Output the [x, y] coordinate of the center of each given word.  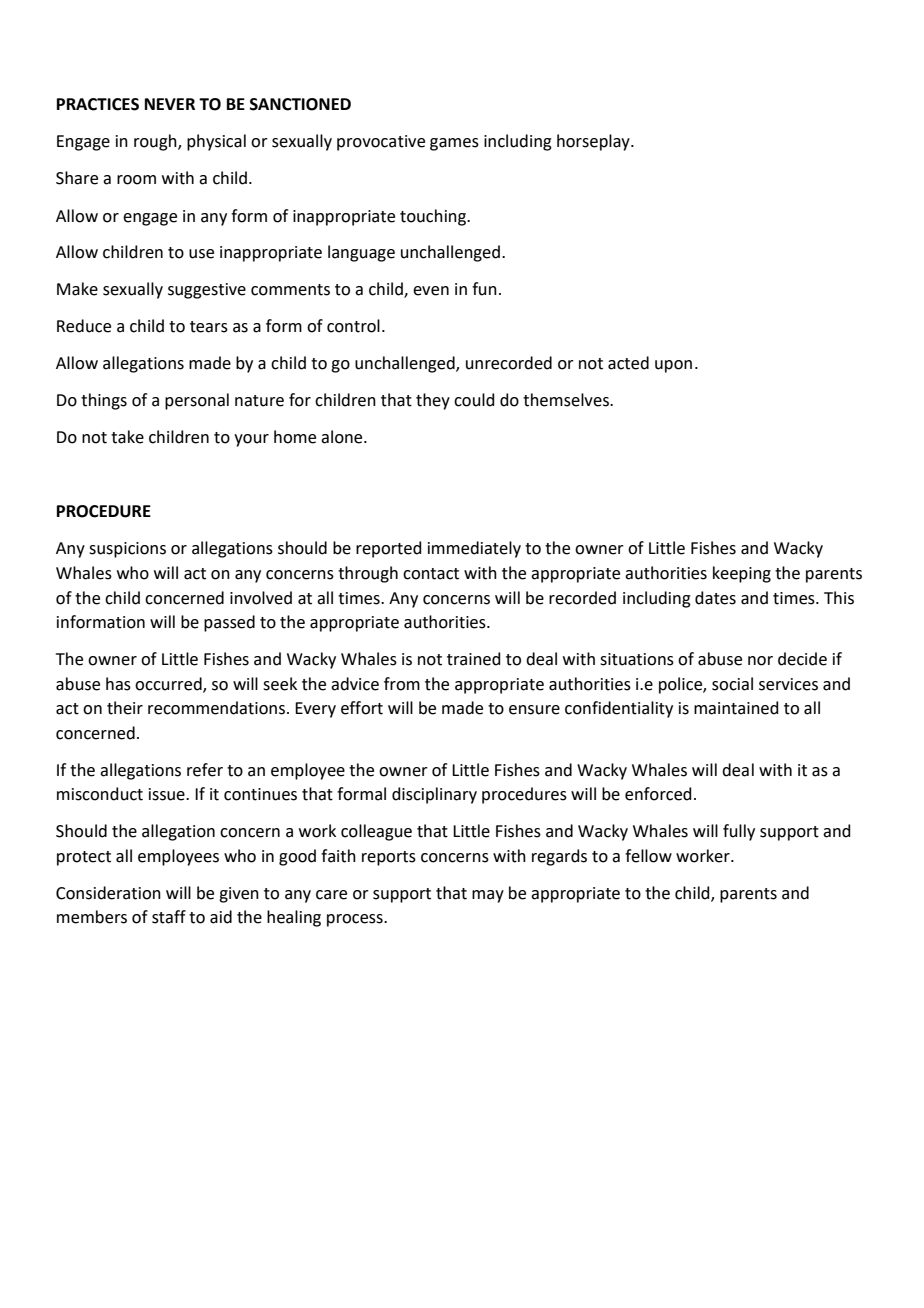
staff [169, 917]
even [431, 291]
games [454, 144]
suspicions [127, 550]
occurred [169, 684]
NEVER [170, 104]
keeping [742, 574]
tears [209, 327]
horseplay [594, 142]
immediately [474, 549]
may [488, 896]
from [402, 684]
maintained [736, 708]
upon [673, 366]
